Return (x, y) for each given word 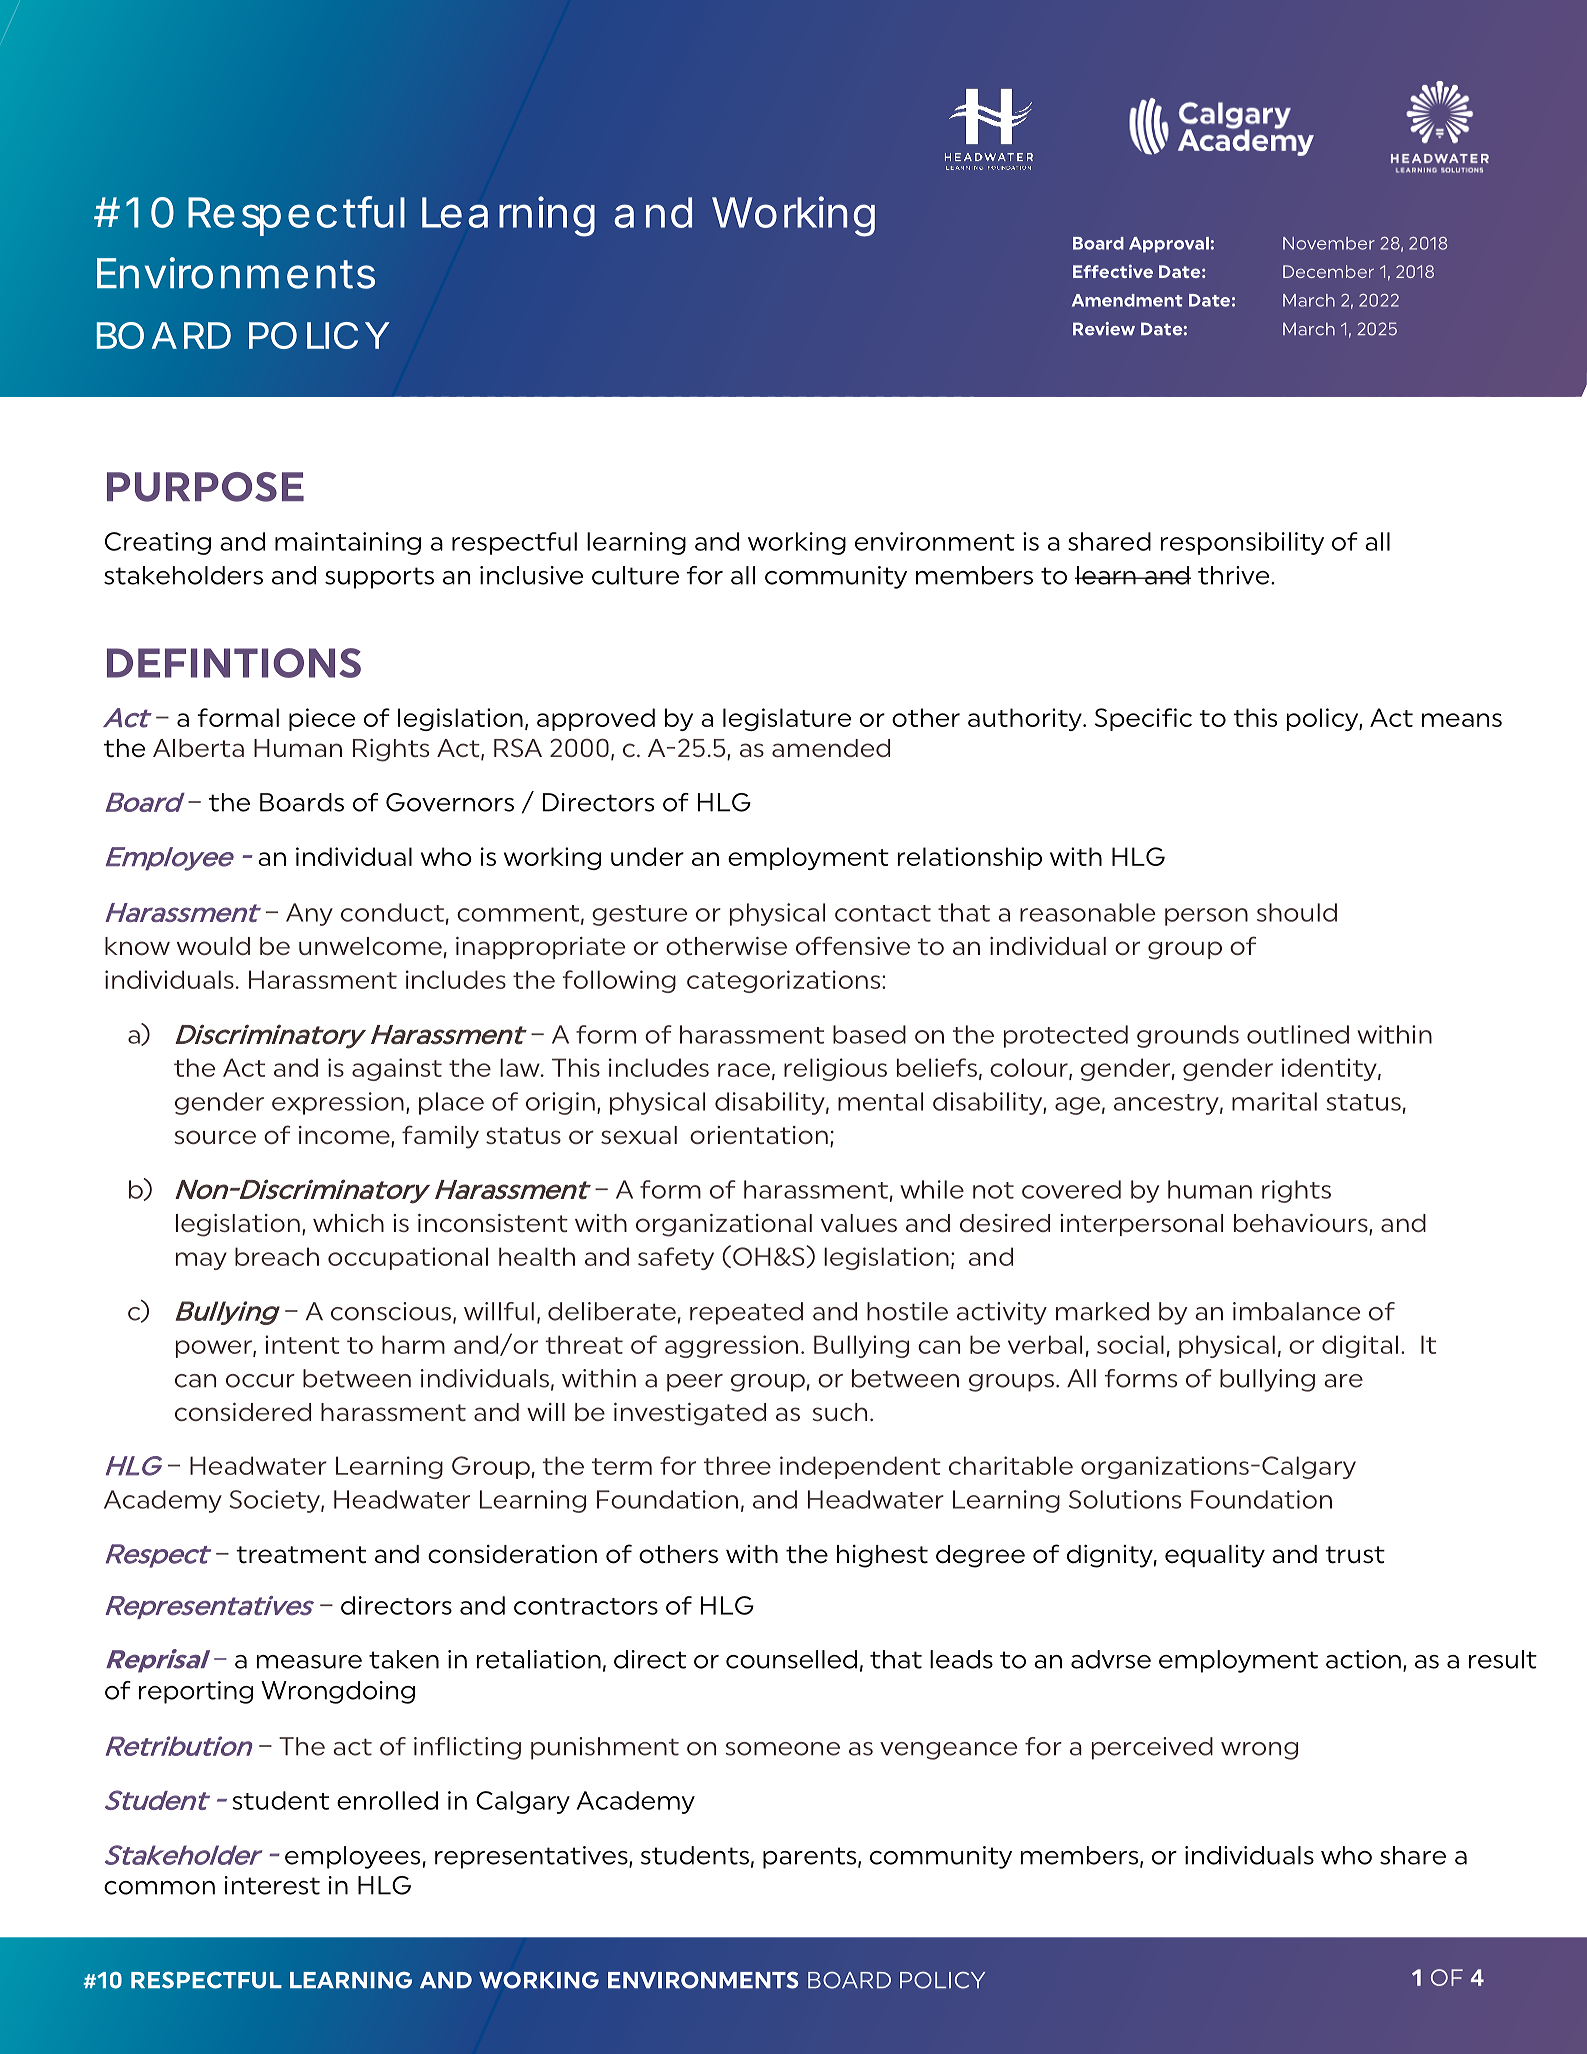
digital (1360, 1346)
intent (302, 1344)
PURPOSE (205, 487)
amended (831, 748)
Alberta (198, 748)
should (1297, 912)
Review (1104, 329)
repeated (746, 1313)
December (1328, 271)
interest (272, 1885)
